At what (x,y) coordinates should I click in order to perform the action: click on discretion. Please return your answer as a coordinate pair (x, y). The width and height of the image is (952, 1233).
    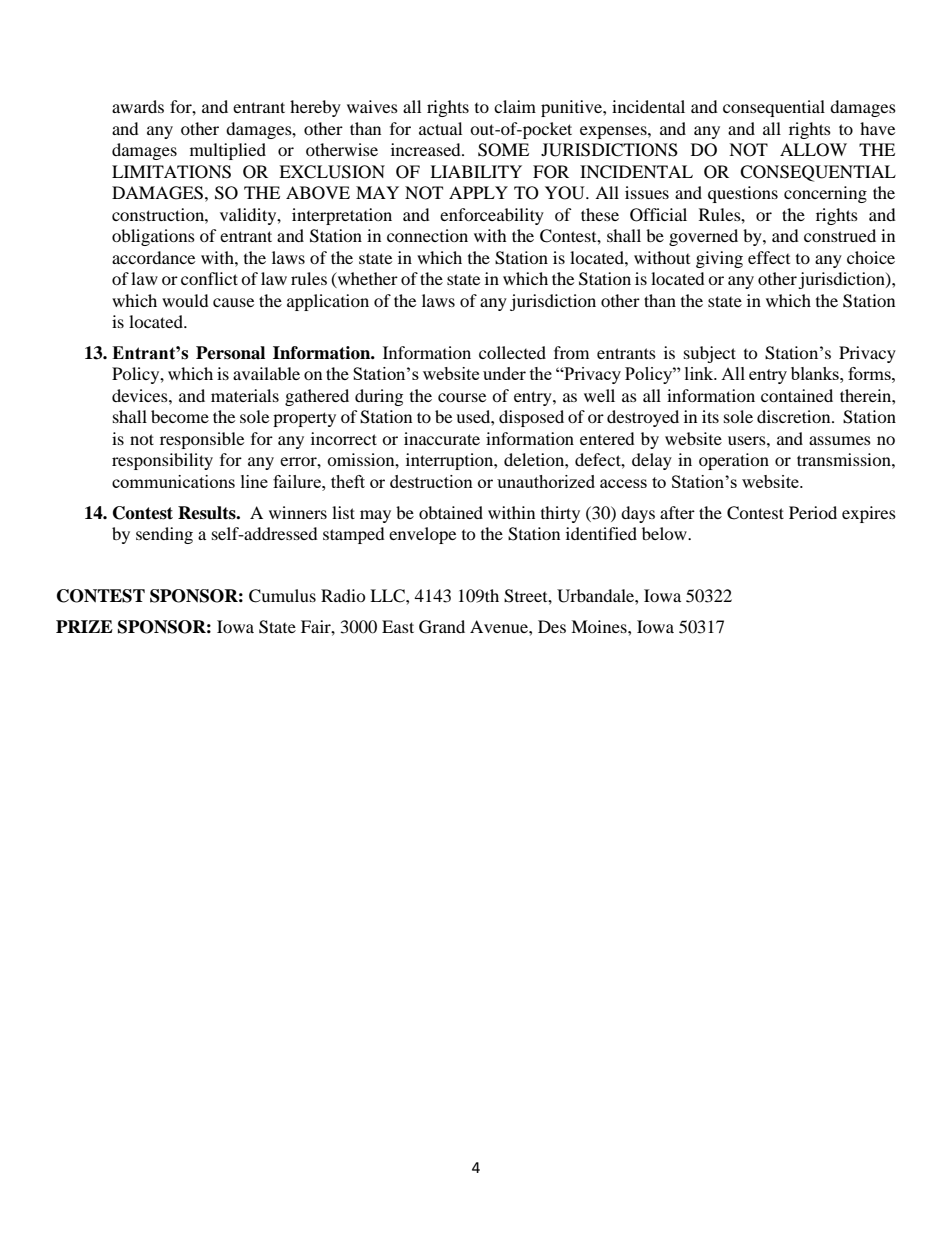
    Looking at the image, I should click on (795, 416).
